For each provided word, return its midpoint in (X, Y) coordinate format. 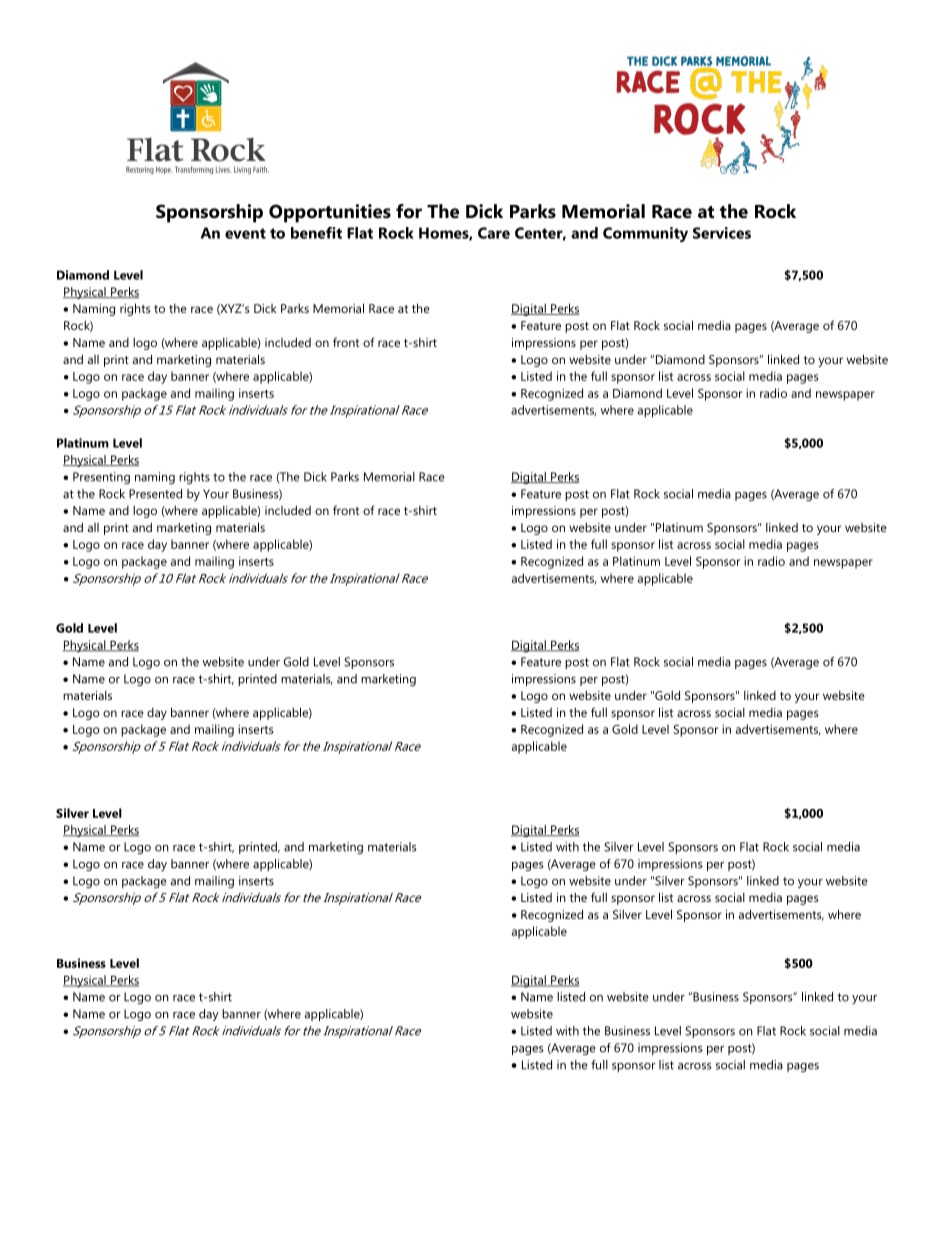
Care (494, 233)
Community (645, 234)
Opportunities (330, 213)
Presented (155, 494)
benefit (316, 233)
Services (722, 233)
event (245, 233)
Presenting (101, 478)
